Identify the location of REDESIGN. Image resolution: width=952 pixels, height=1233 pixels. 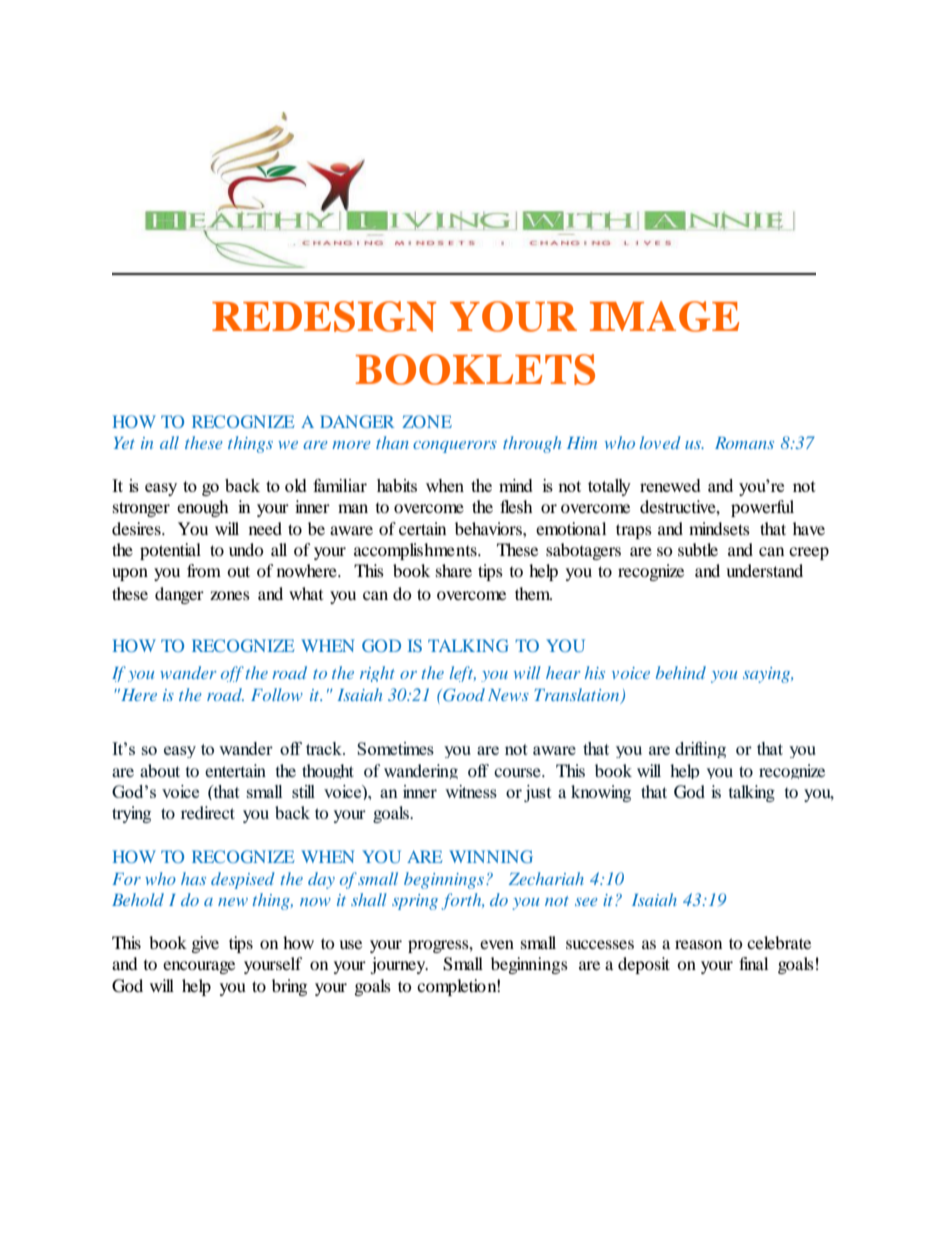
(324, 316).
